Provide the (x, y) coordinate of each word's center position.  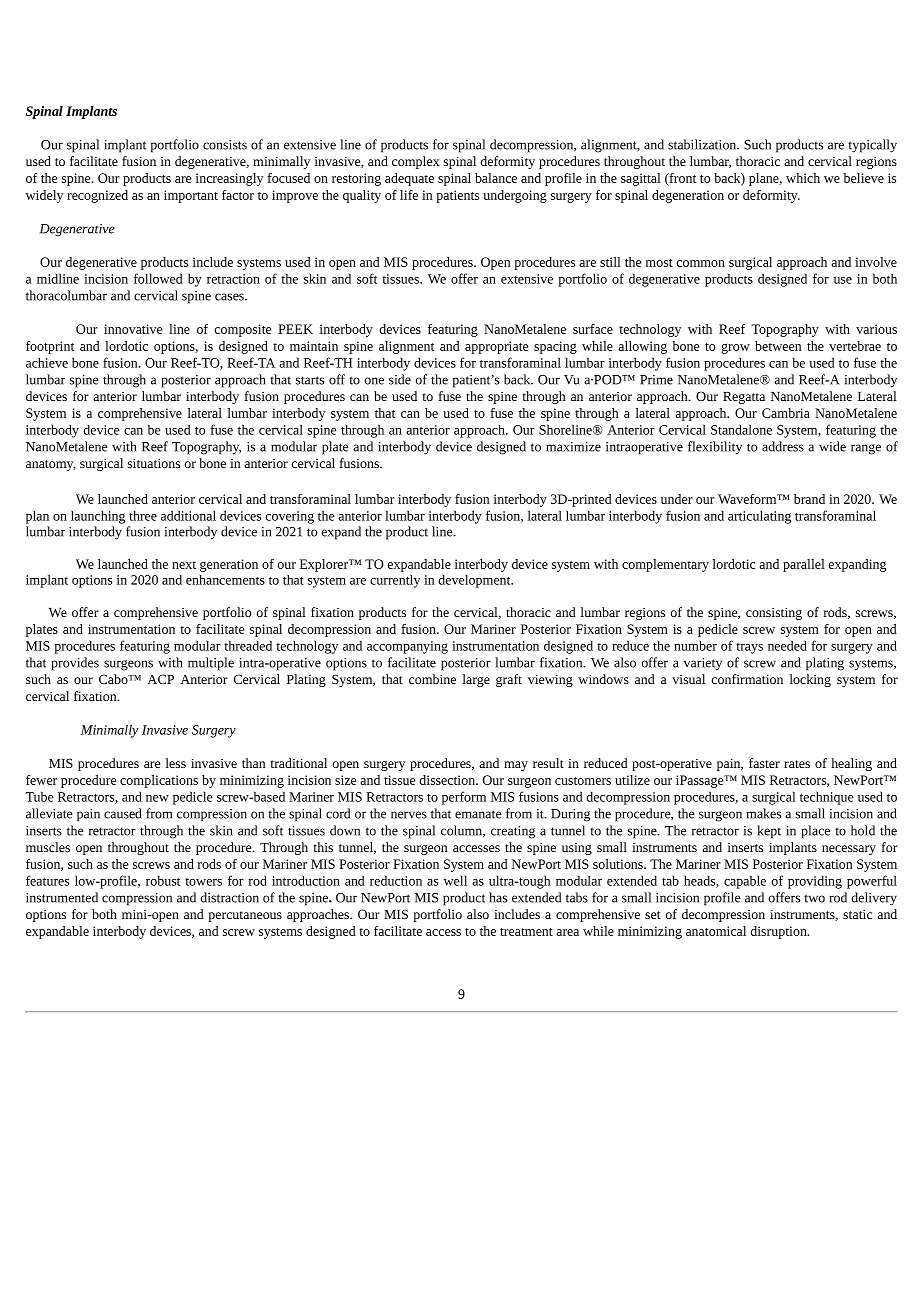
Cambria (786, 413)
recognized (97, 196)
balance (496, 178)
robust (163, 880)
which (803, 178)
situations (154, 463)
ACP (160, 679)
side (400, 379)
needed (787, 645)
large (476, 680)
